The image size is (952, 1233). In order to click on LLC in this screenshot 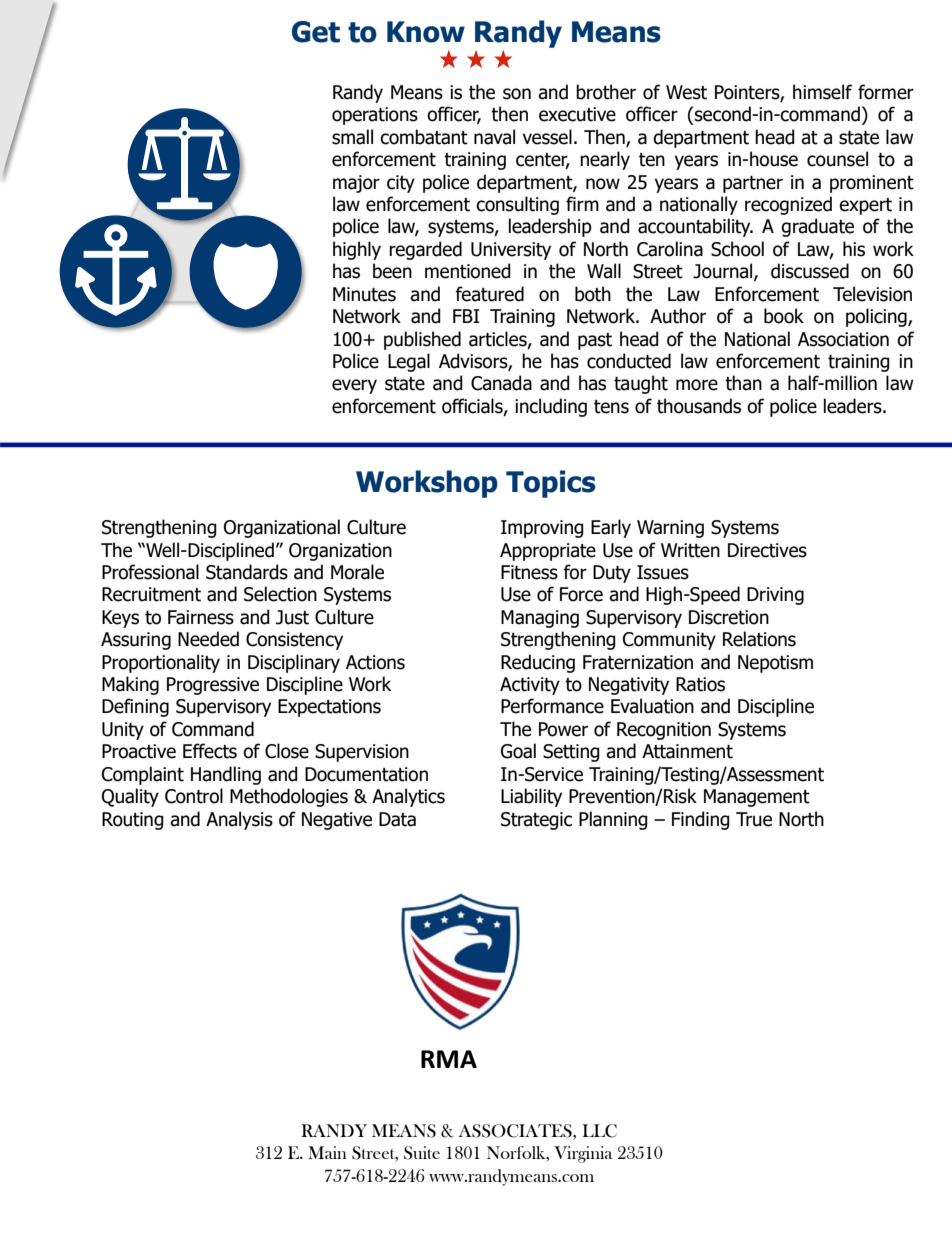, I will do `click(599, 1131)`.
